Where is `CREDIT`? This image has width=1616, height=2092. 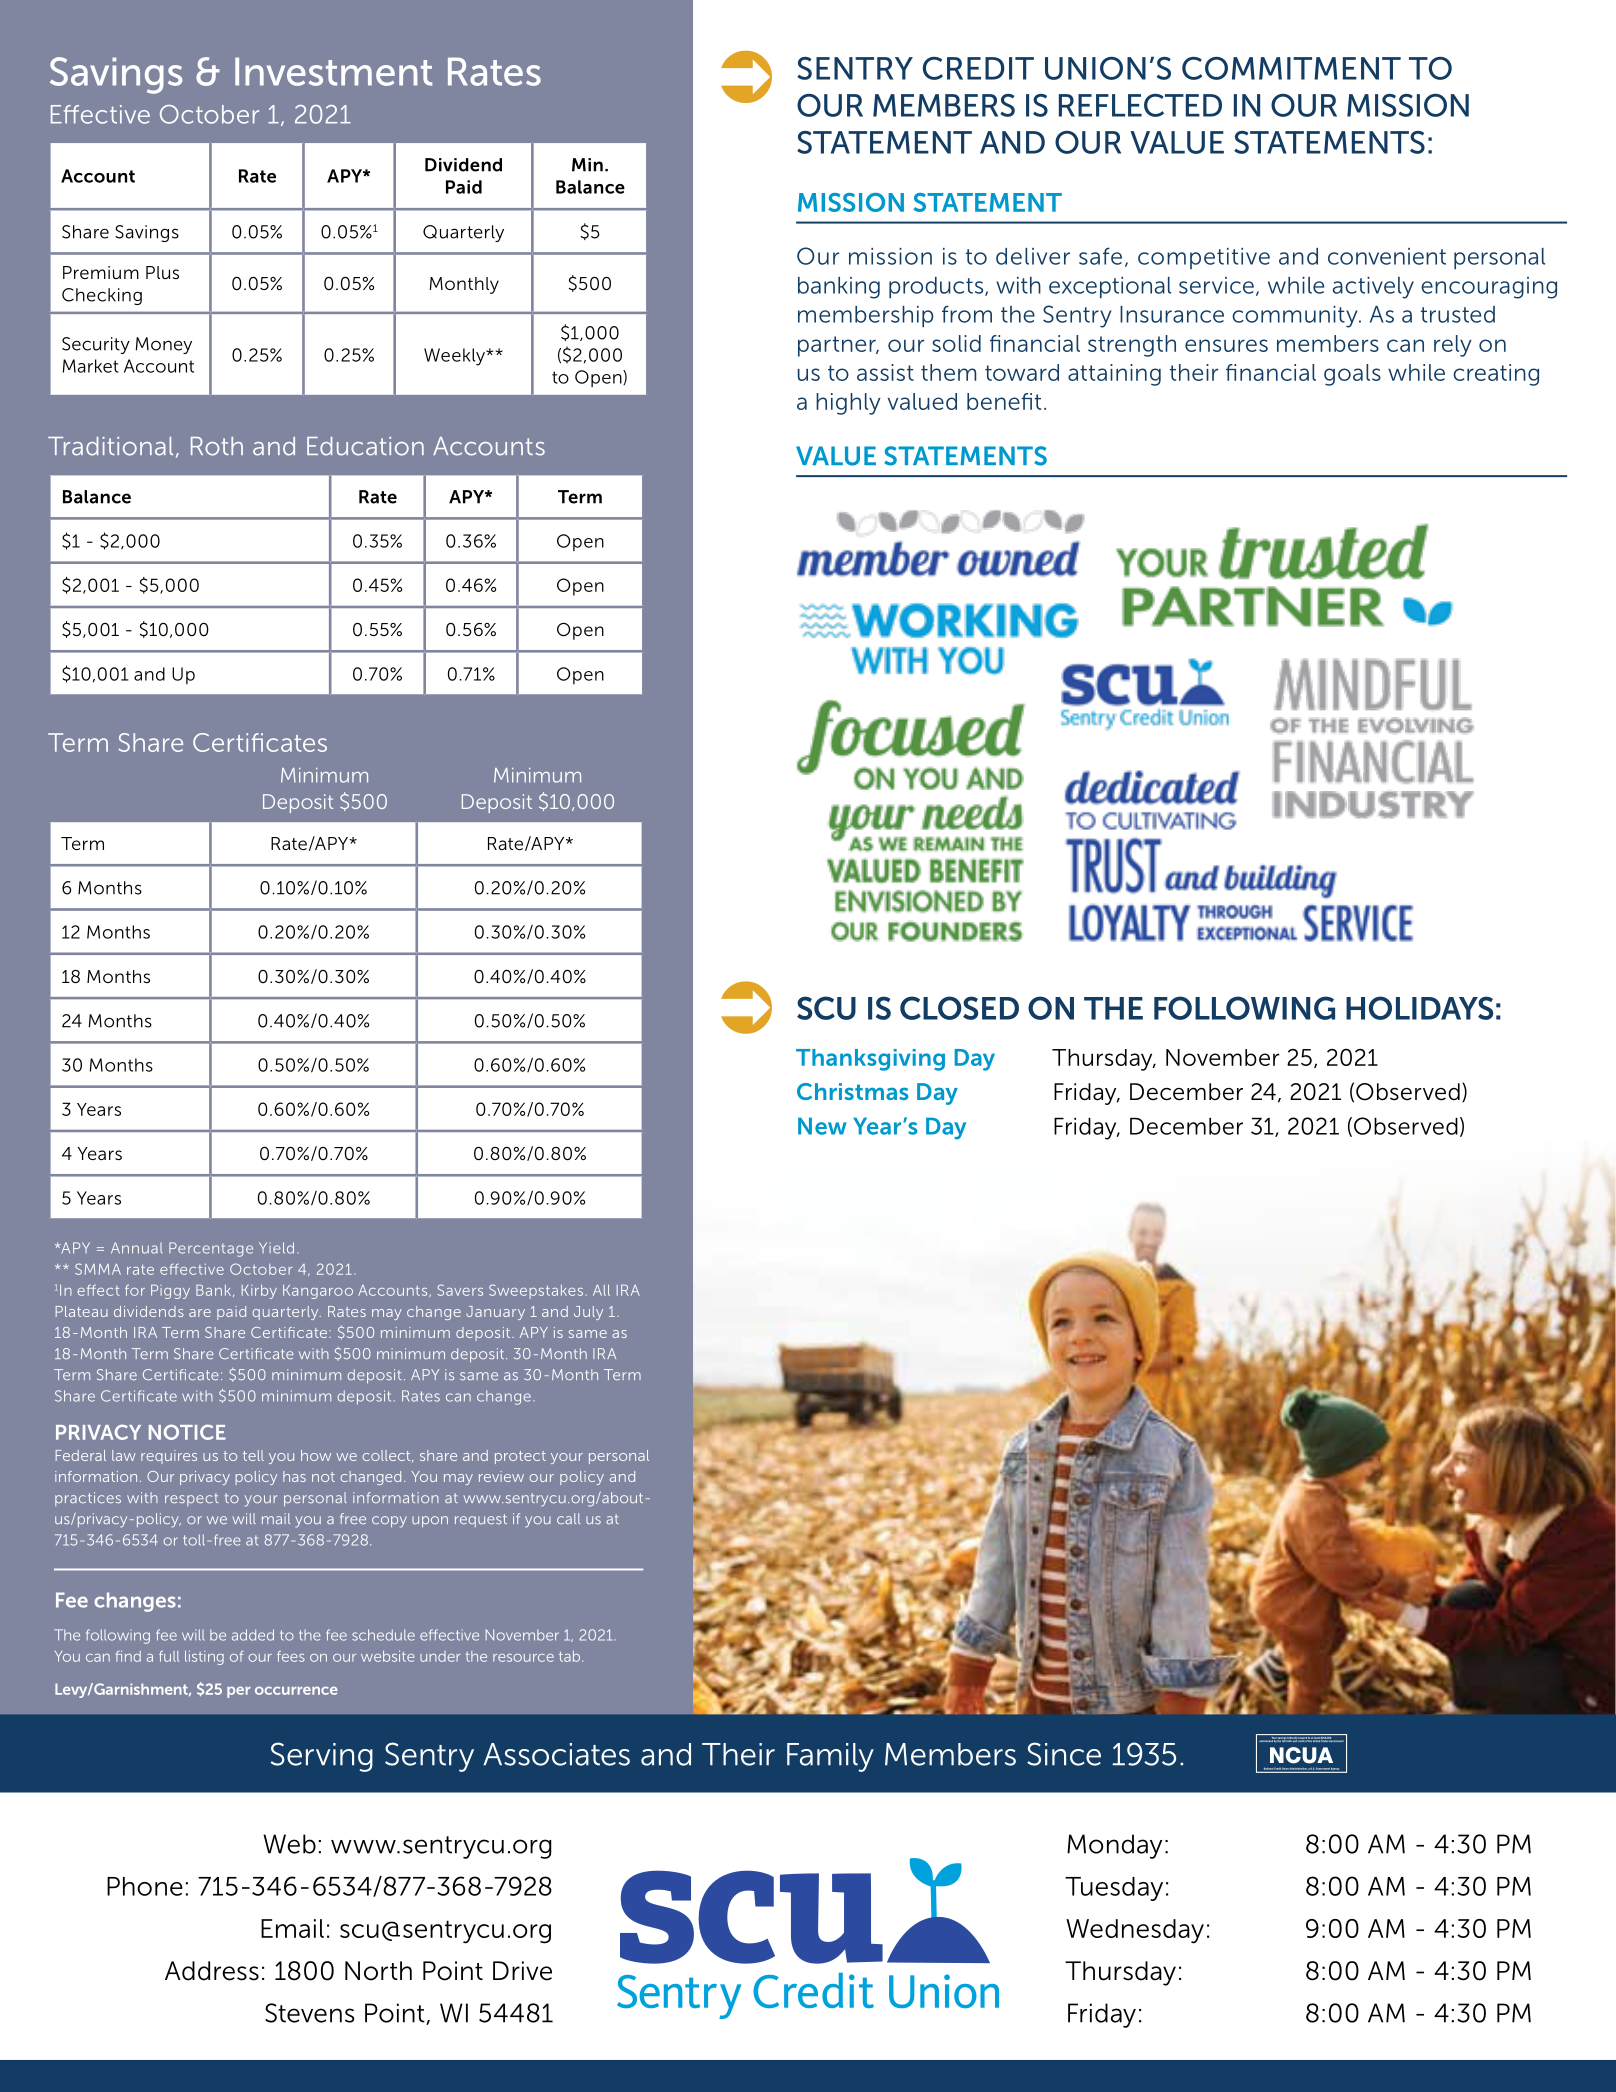 CREDIT is located at coordinates (978, 68).
